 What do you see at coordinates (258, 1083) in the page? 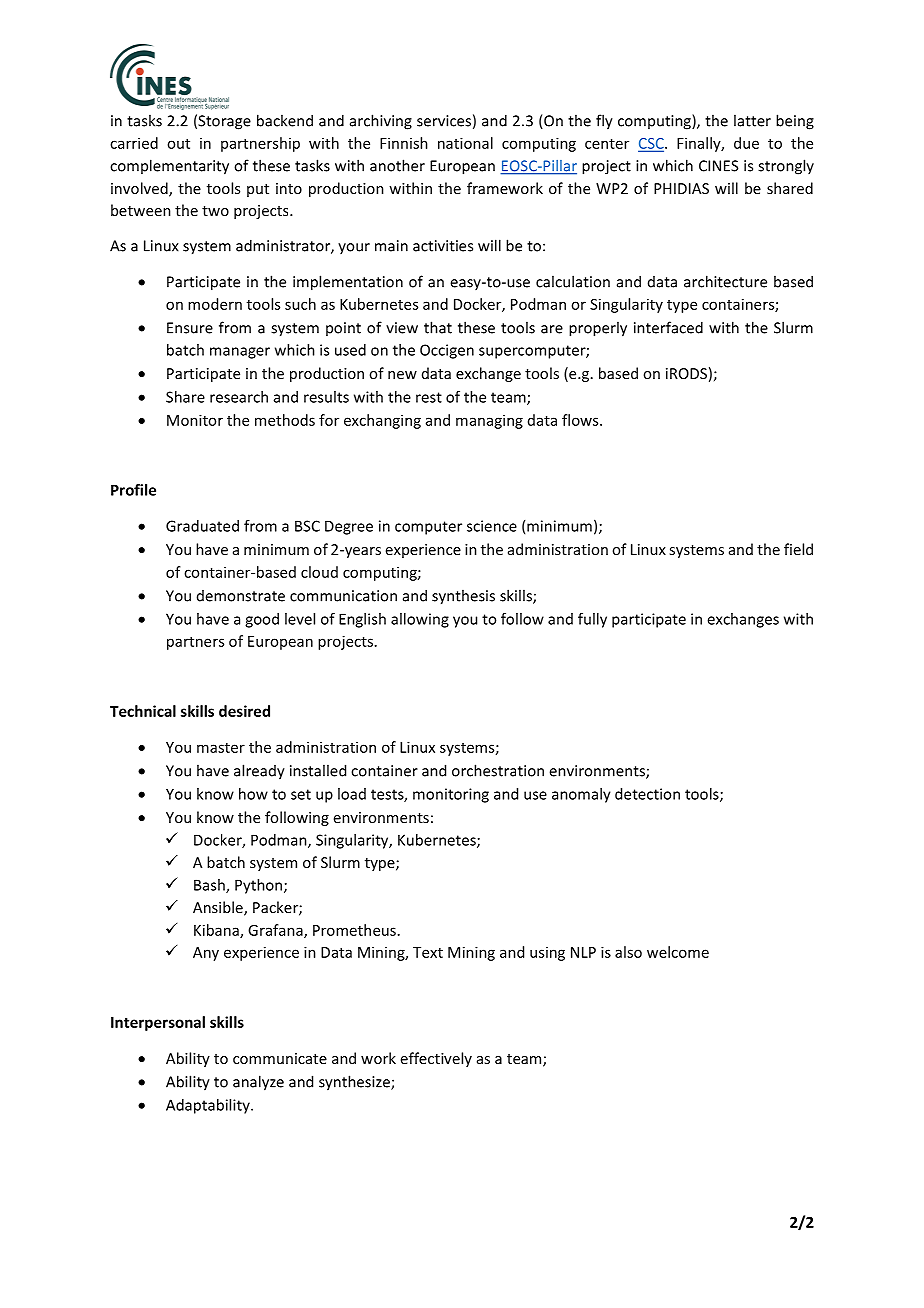
I see `analyze` at bounding box center [258, 1083].
